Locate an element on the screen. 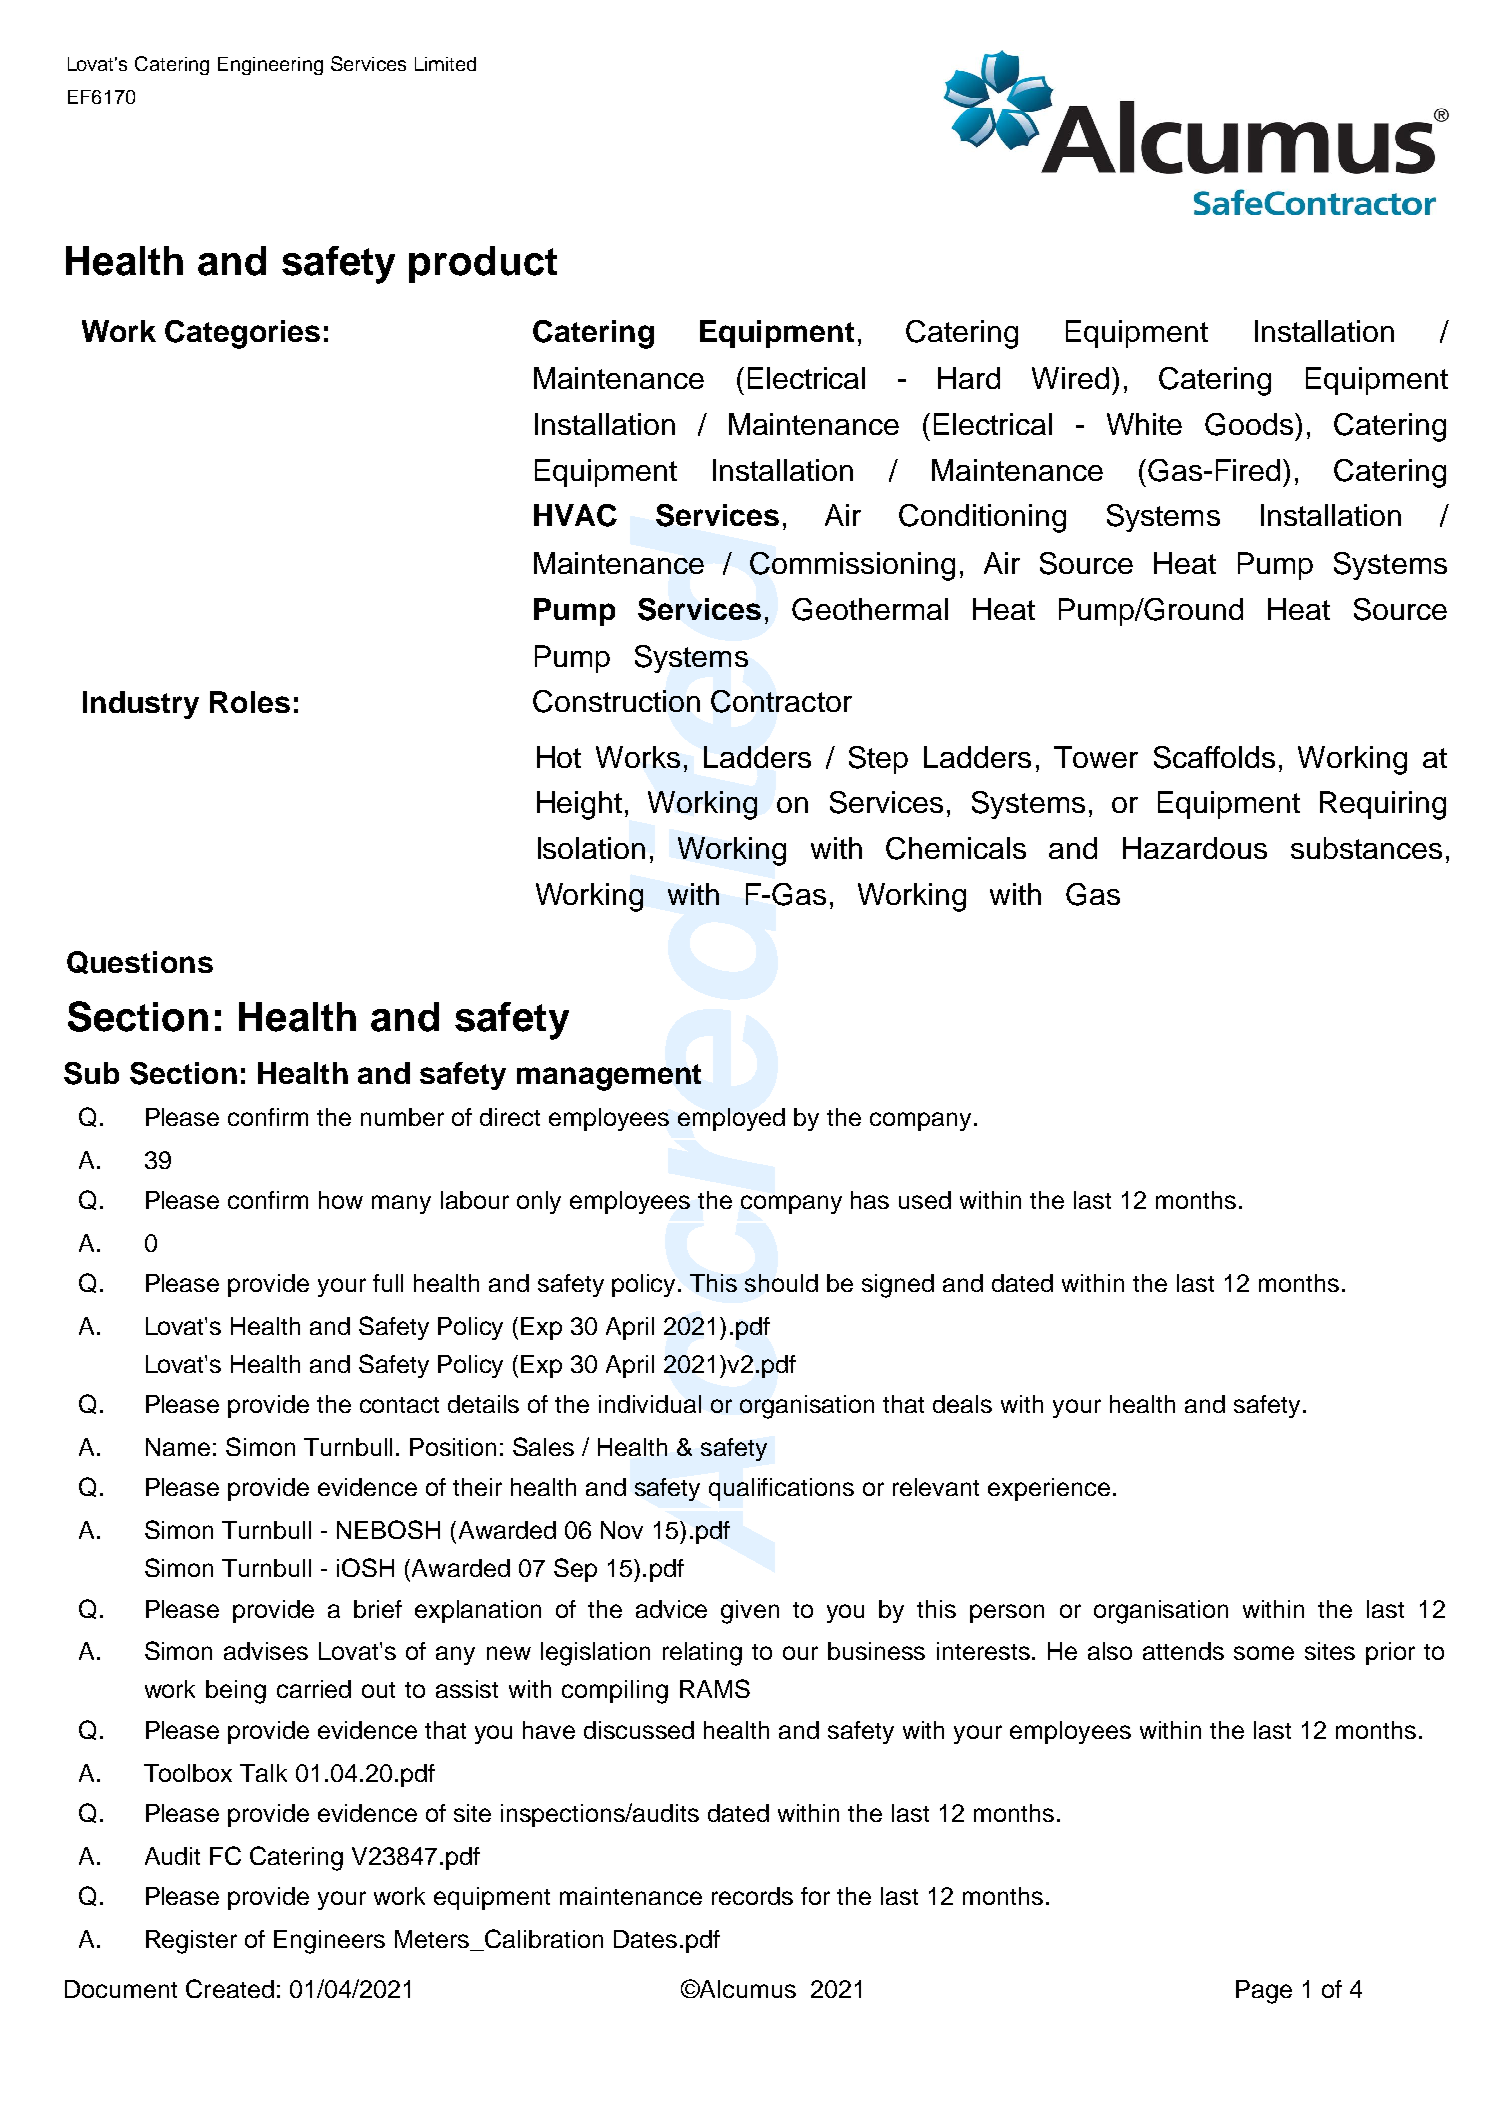  Page is located at coordinates (1264, 1992).
